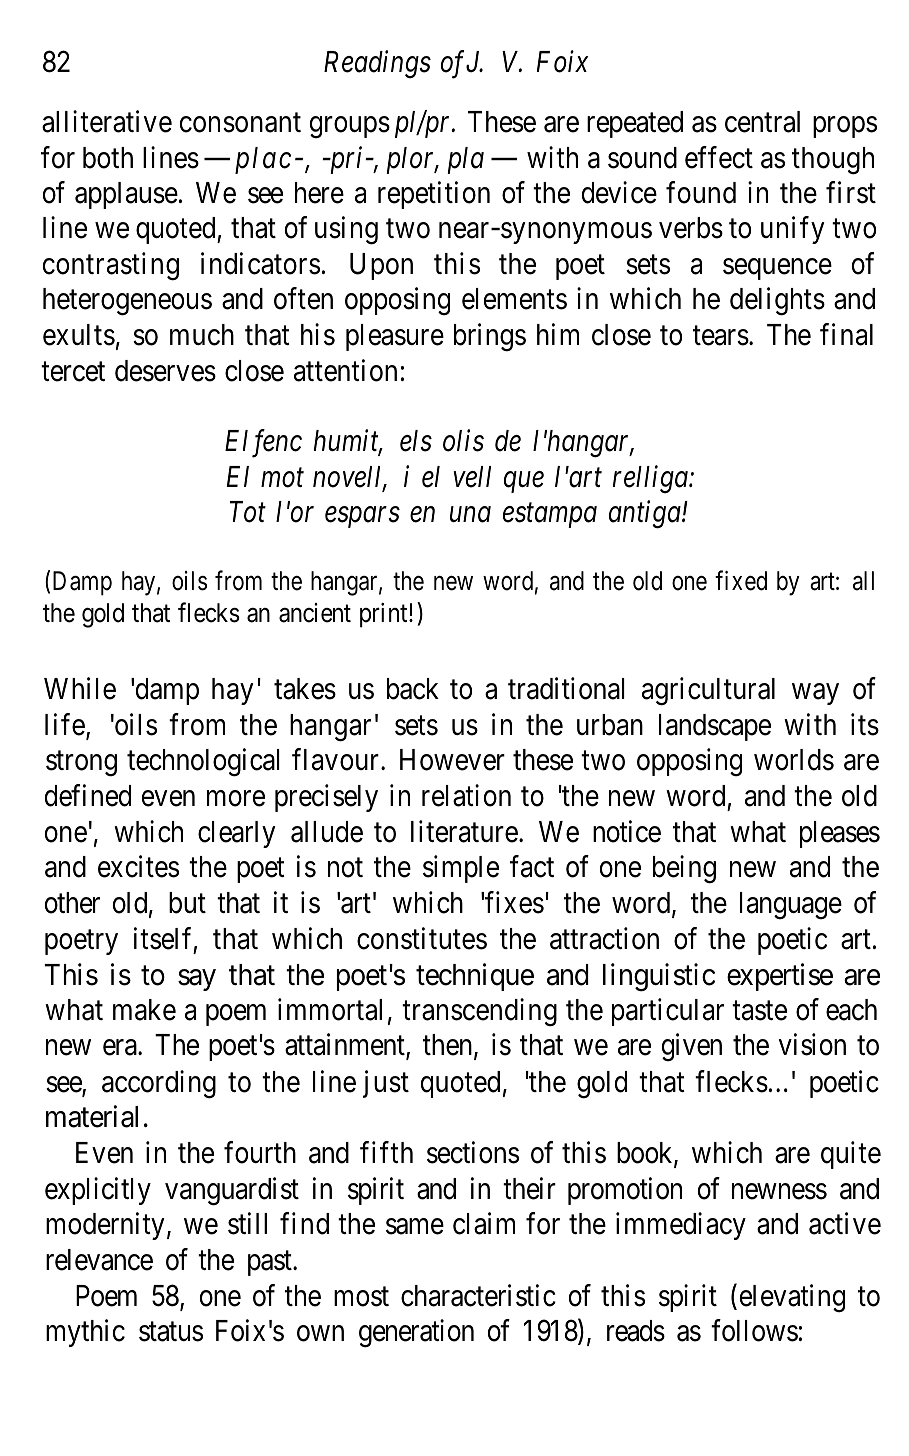  Describe the element at coordinates (413, 689) in the screenshot. I see `back` at that location.
